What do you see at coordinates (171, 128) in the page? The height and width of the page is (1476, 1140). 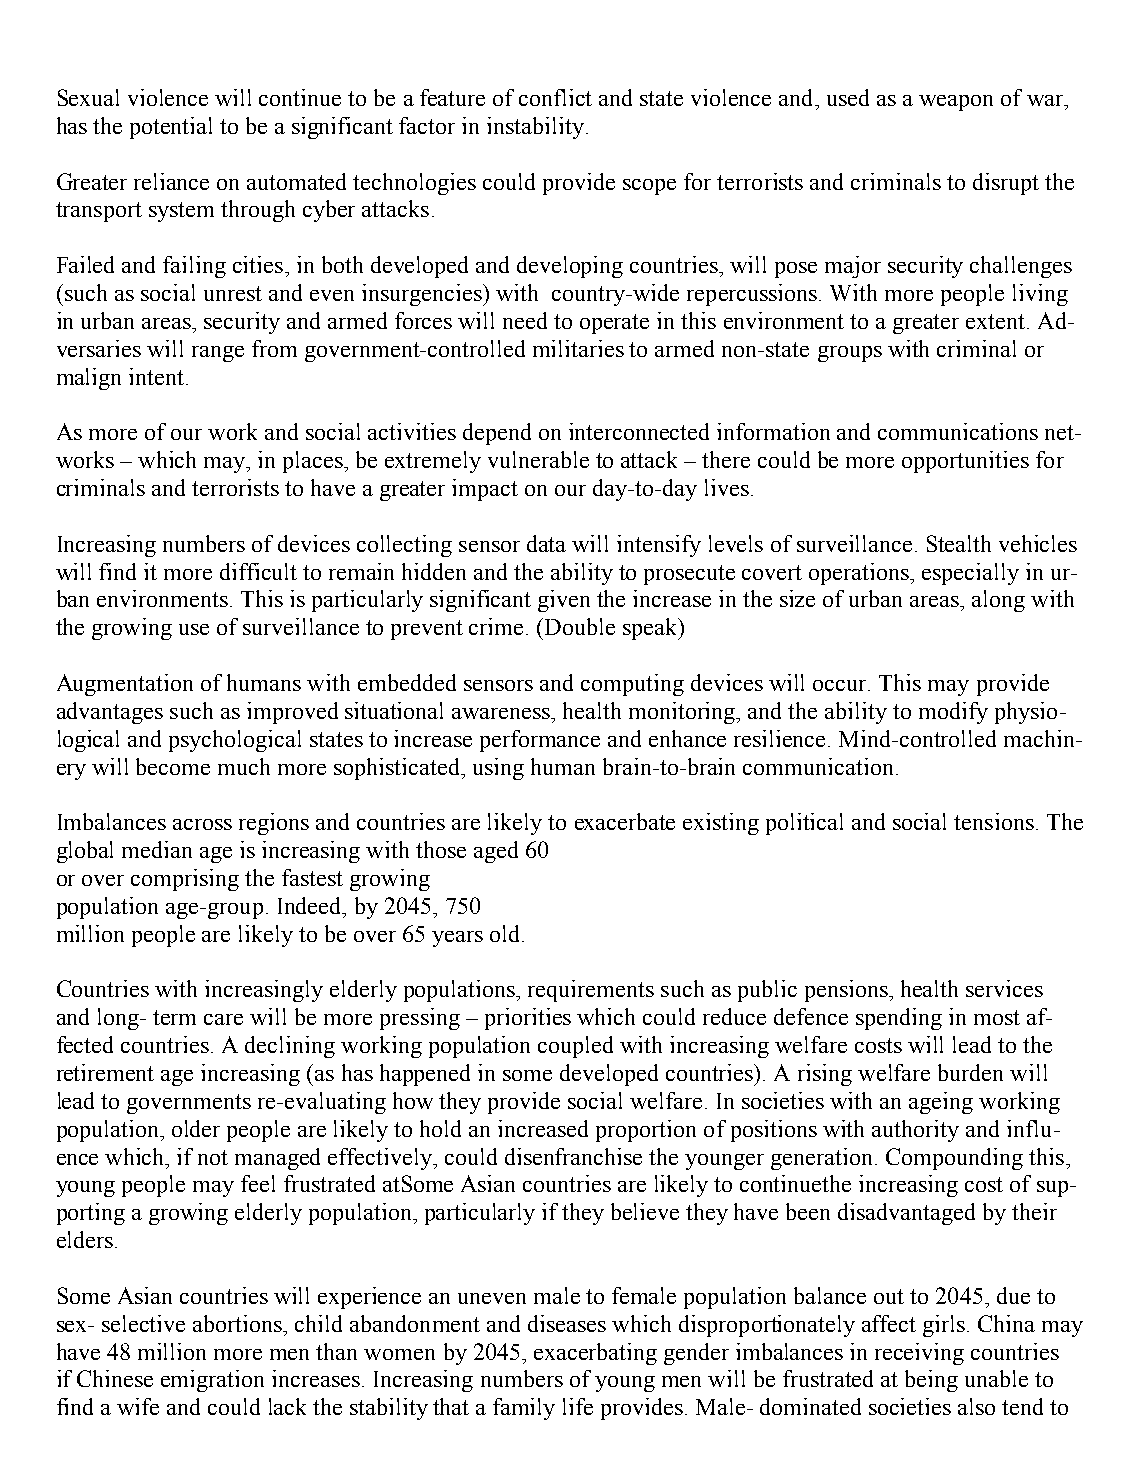 I see `potential` at bounding box center [171, 128].
